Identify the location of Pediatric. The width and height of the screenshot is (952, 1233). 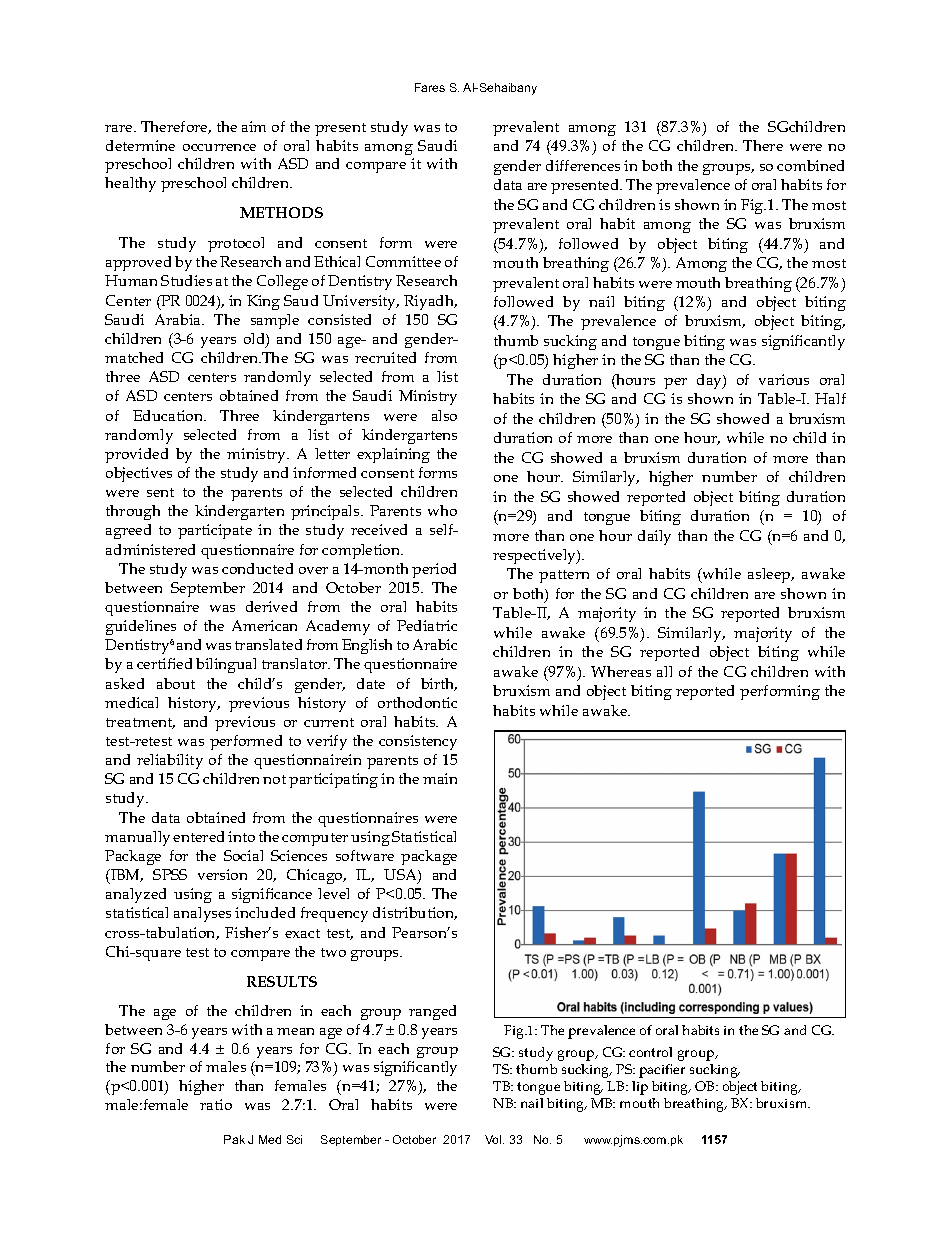
(427, 625).
